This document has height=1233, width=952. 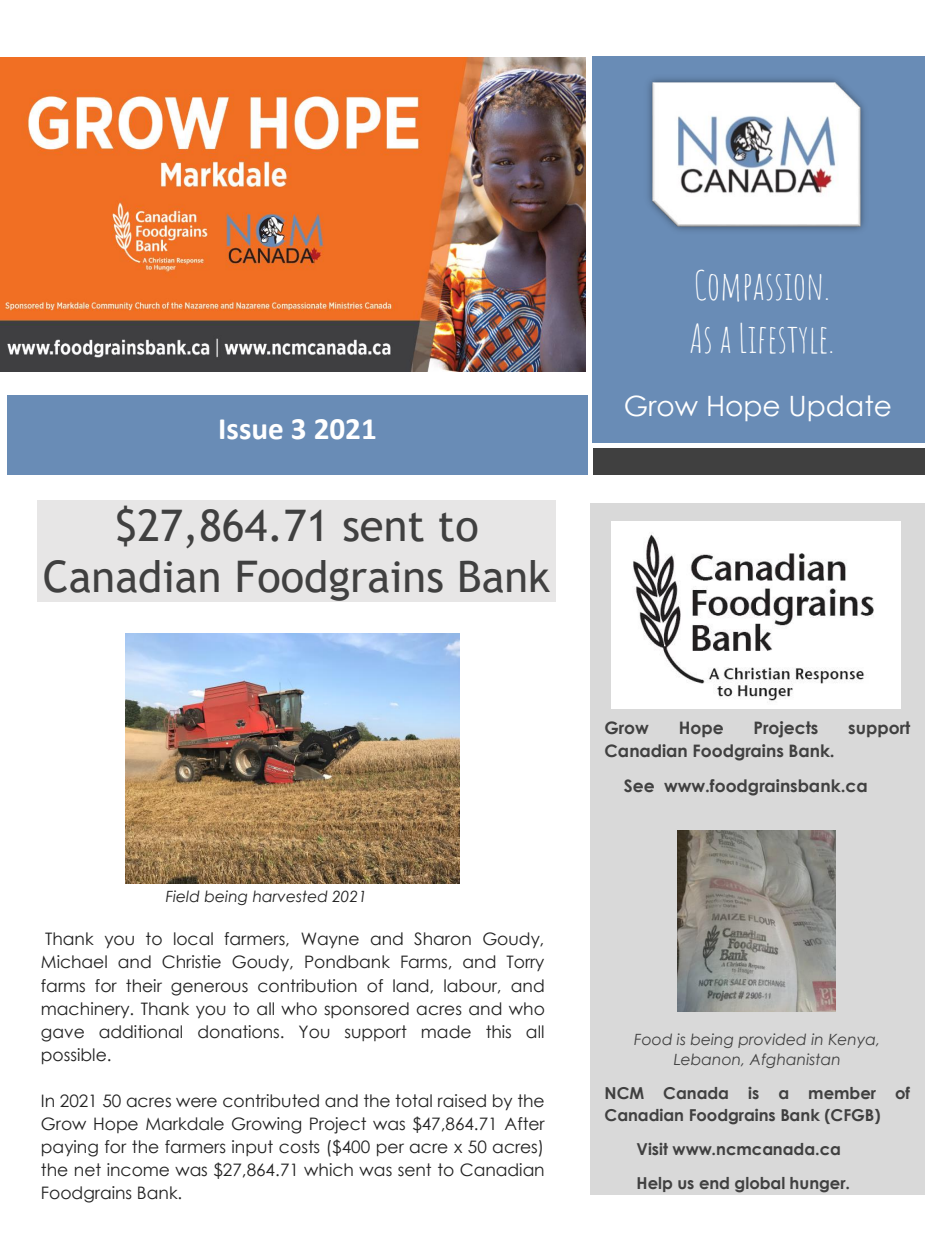 What do you see at coordinates (442, 939) in the document?
I see `Sharon` at bounding box center [442, 939].
